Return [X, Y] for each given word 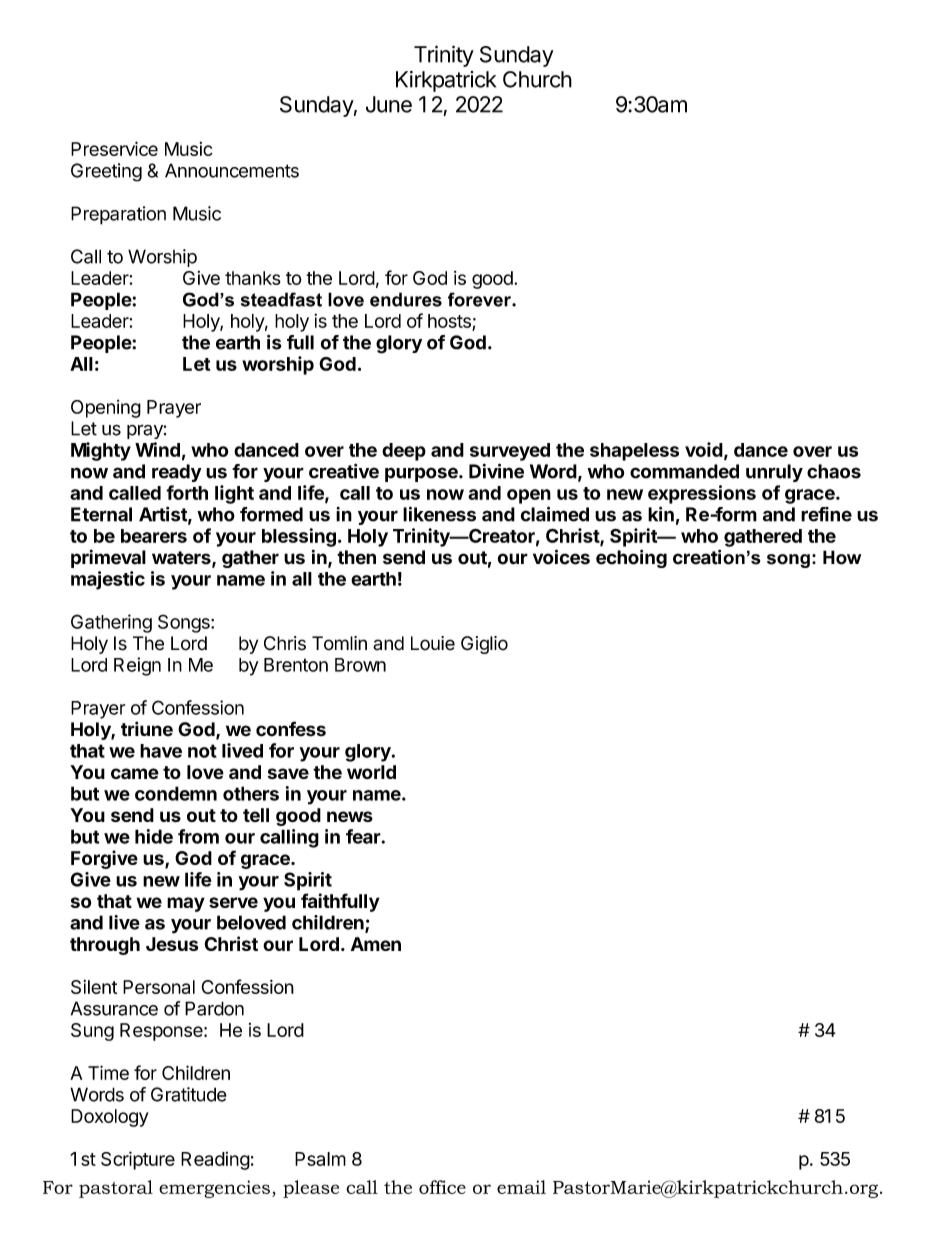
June [389, 104]
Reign [137, 666]
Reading [215, 1161]
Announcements [232, 170]
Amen [376, 944]
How [842, 557]
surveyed [510, 452]
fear [363, 836]
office [442, 1187]
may [186, 904]
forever [480, 299]
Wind [157, 449]
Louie [433, 643]
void [704, 449]
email [521, 1187]
